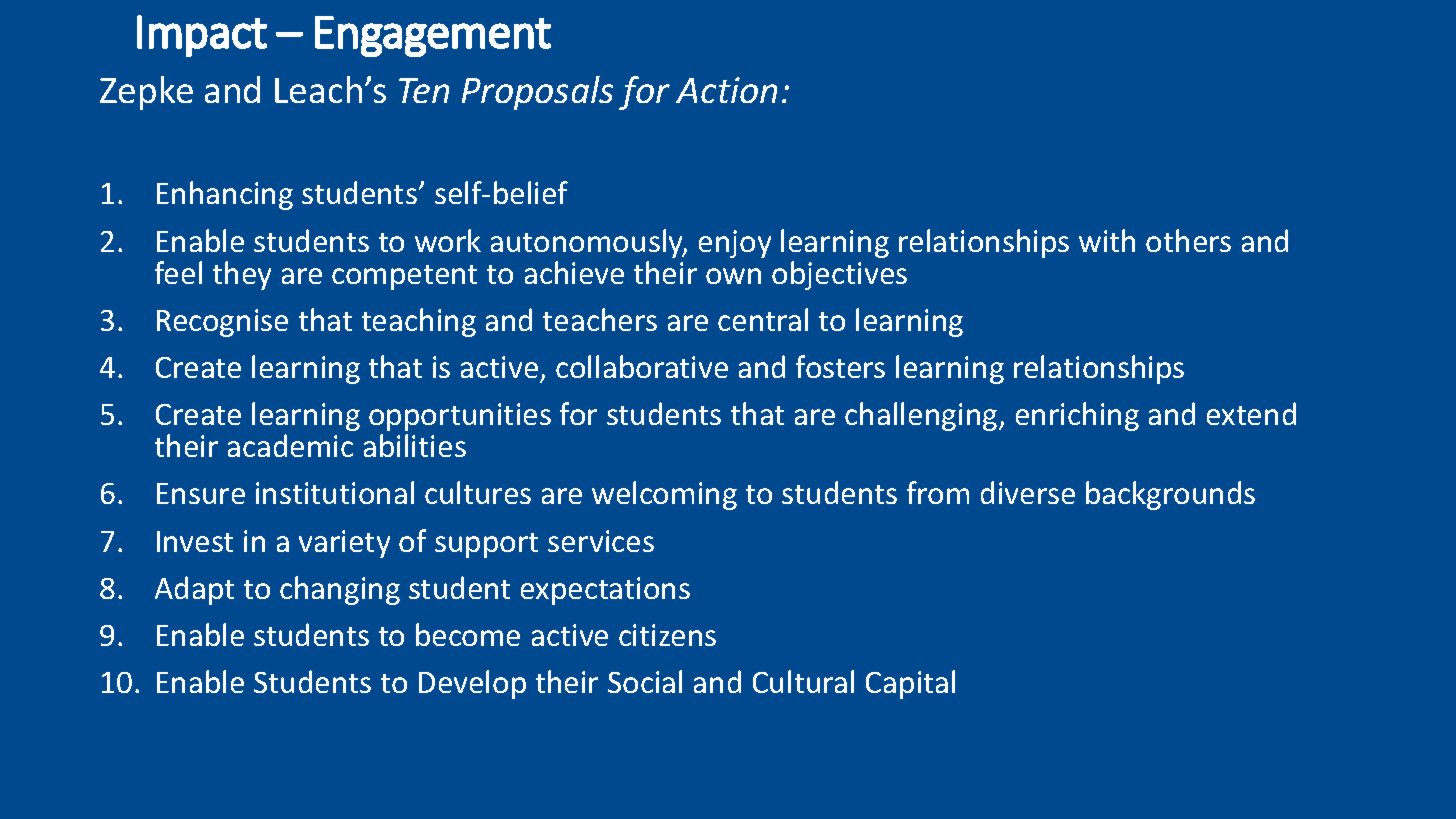  What do you see at coordinates (642, 366) in the screenshot?
I see `collaborative` at bounding box center [642, 366].
